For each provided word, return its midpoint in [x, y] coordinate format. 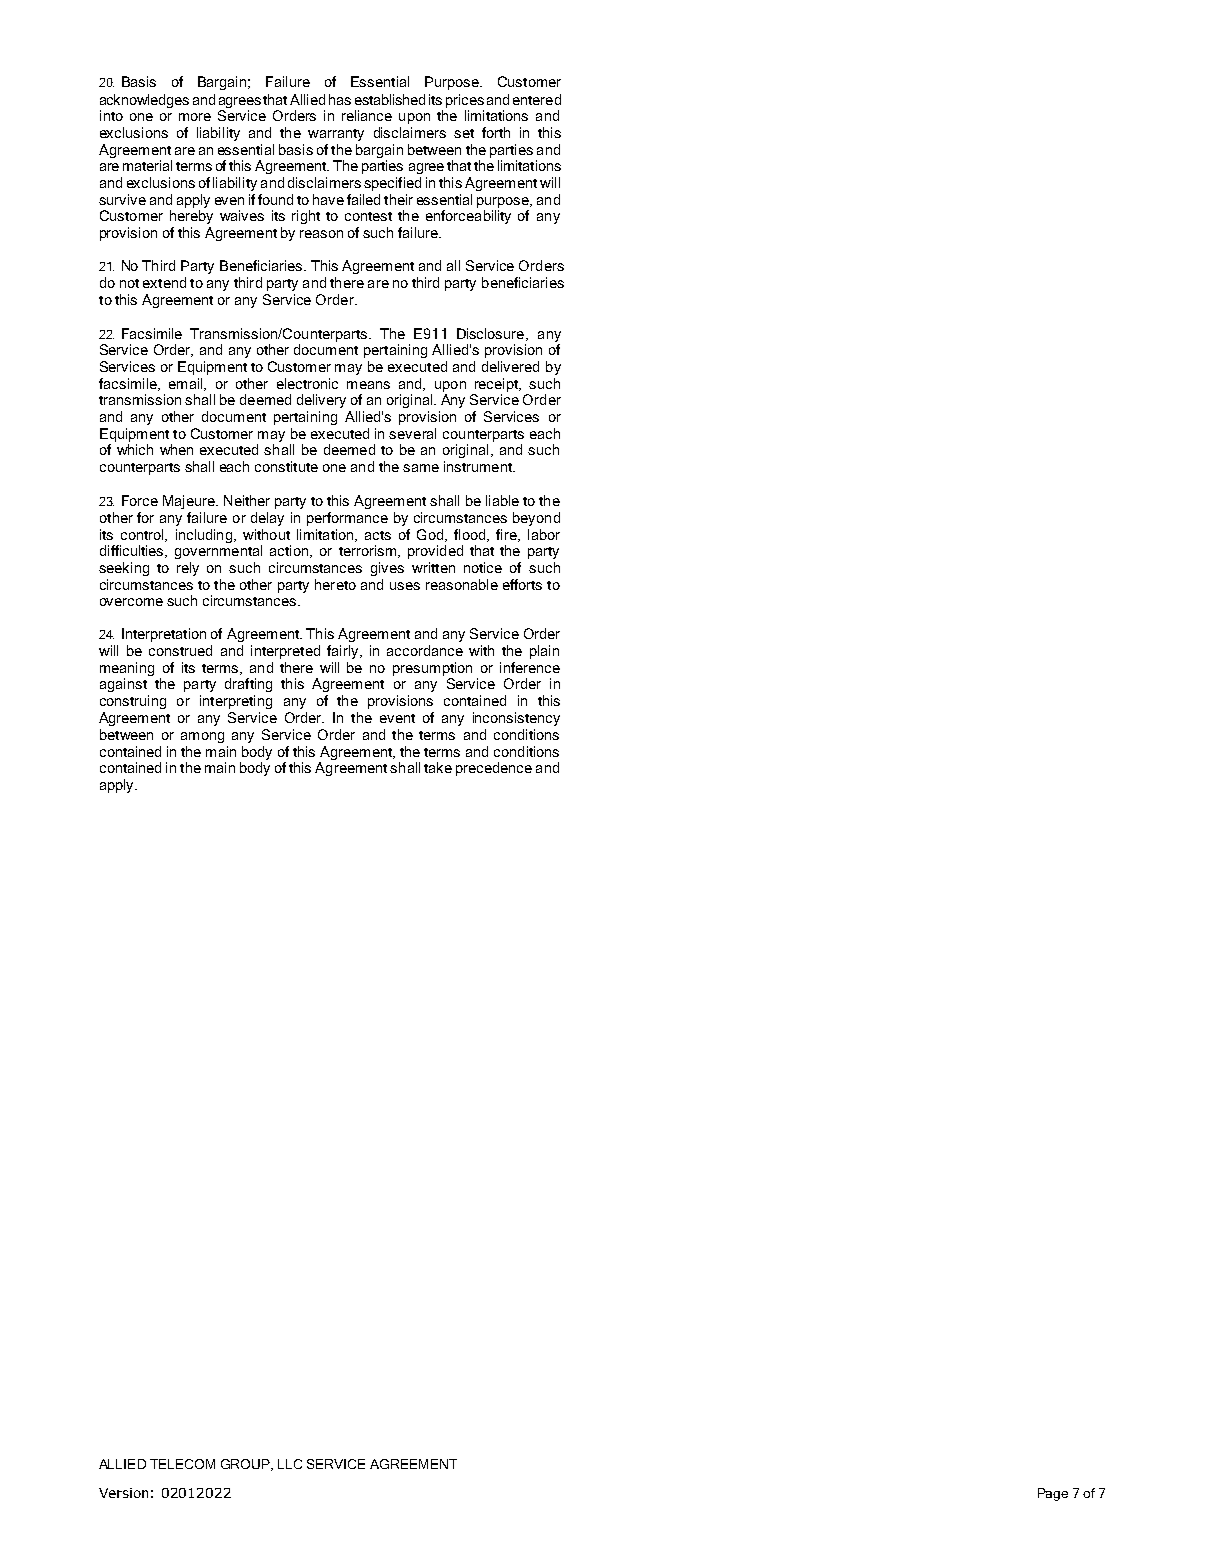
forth [496, 132]
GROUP [246, 1465]
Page [1053, 1494]
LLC [290, 1464]
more [195, 117]
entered [537, 99]
